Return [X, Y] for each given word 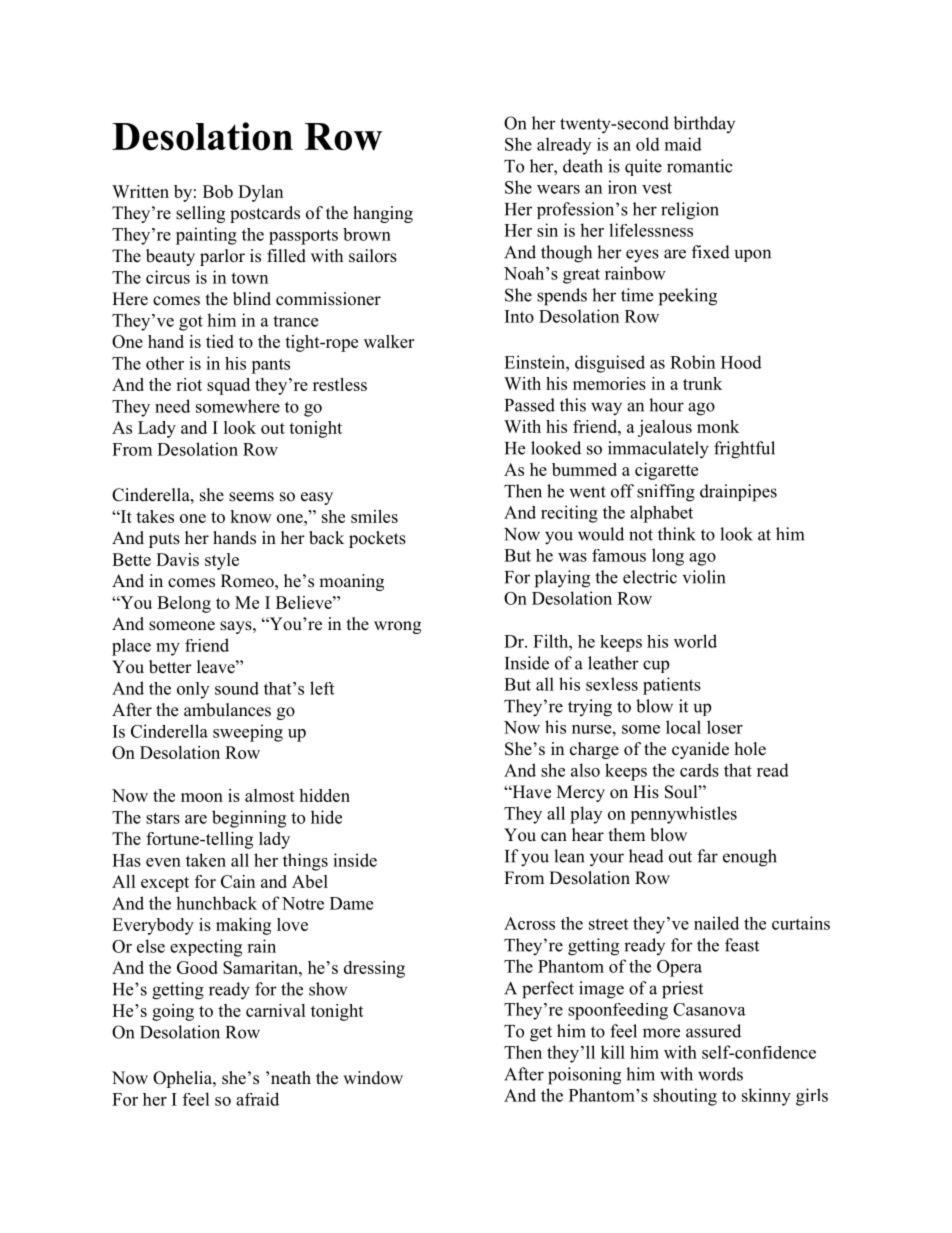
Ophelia [183, 1079]
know [251, 516]
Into [519, 316]
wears [558, 189]
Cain [238, 881]
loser [725, 727]
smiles [374, 516]
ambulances [227, 710]
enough [750, 858]
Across [529, 923]
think [677, 534]
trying [590, 708]
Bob [218, 191]
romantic [700, 166]
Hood [741, 362]
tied [220, 341]
